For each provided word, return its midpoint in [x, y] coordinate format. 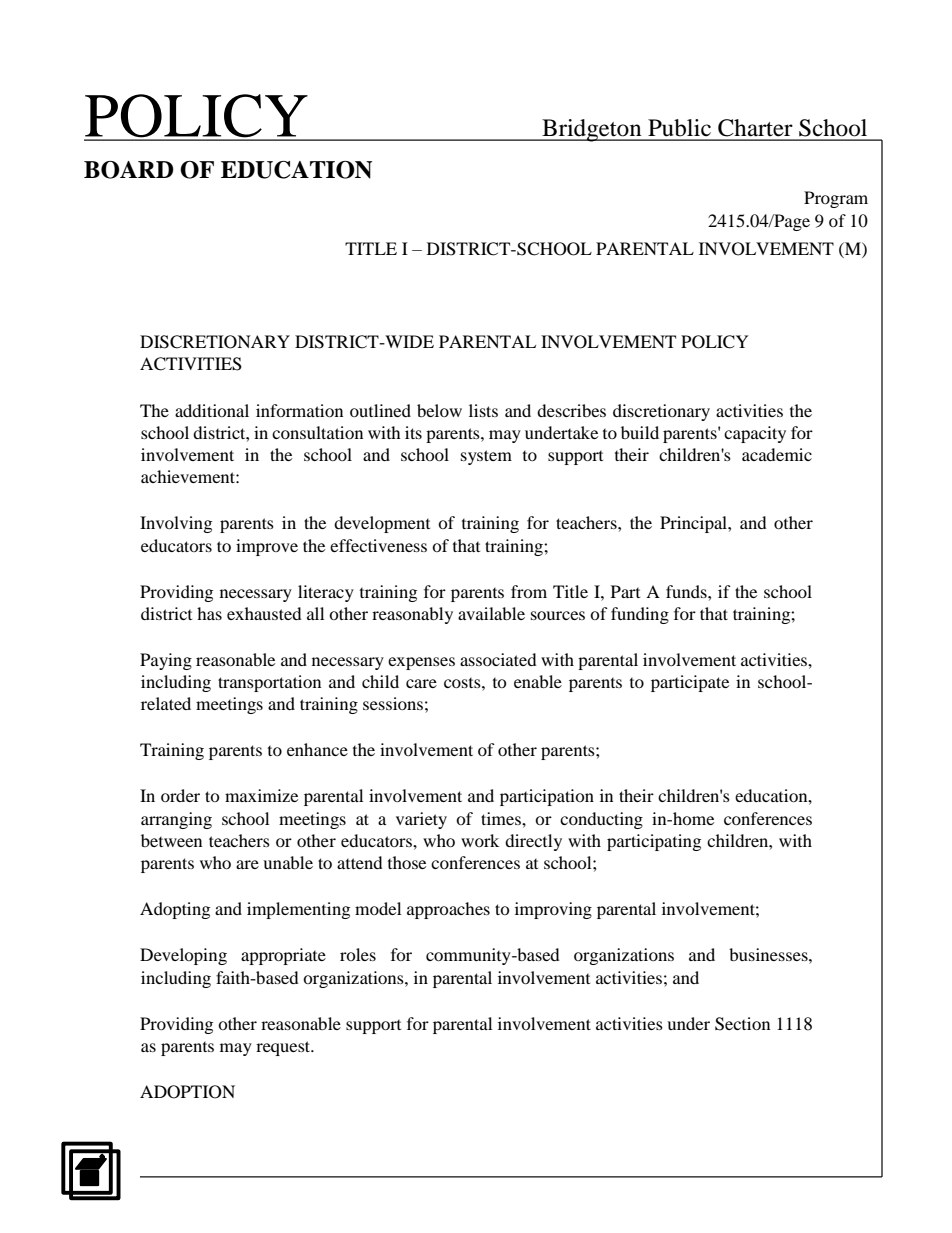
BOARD [129, 170]
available [491, 613]
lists [483, 410]
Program [836, 199]
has [209, 613]
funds [687, 591]
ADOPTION [187, 1092]
